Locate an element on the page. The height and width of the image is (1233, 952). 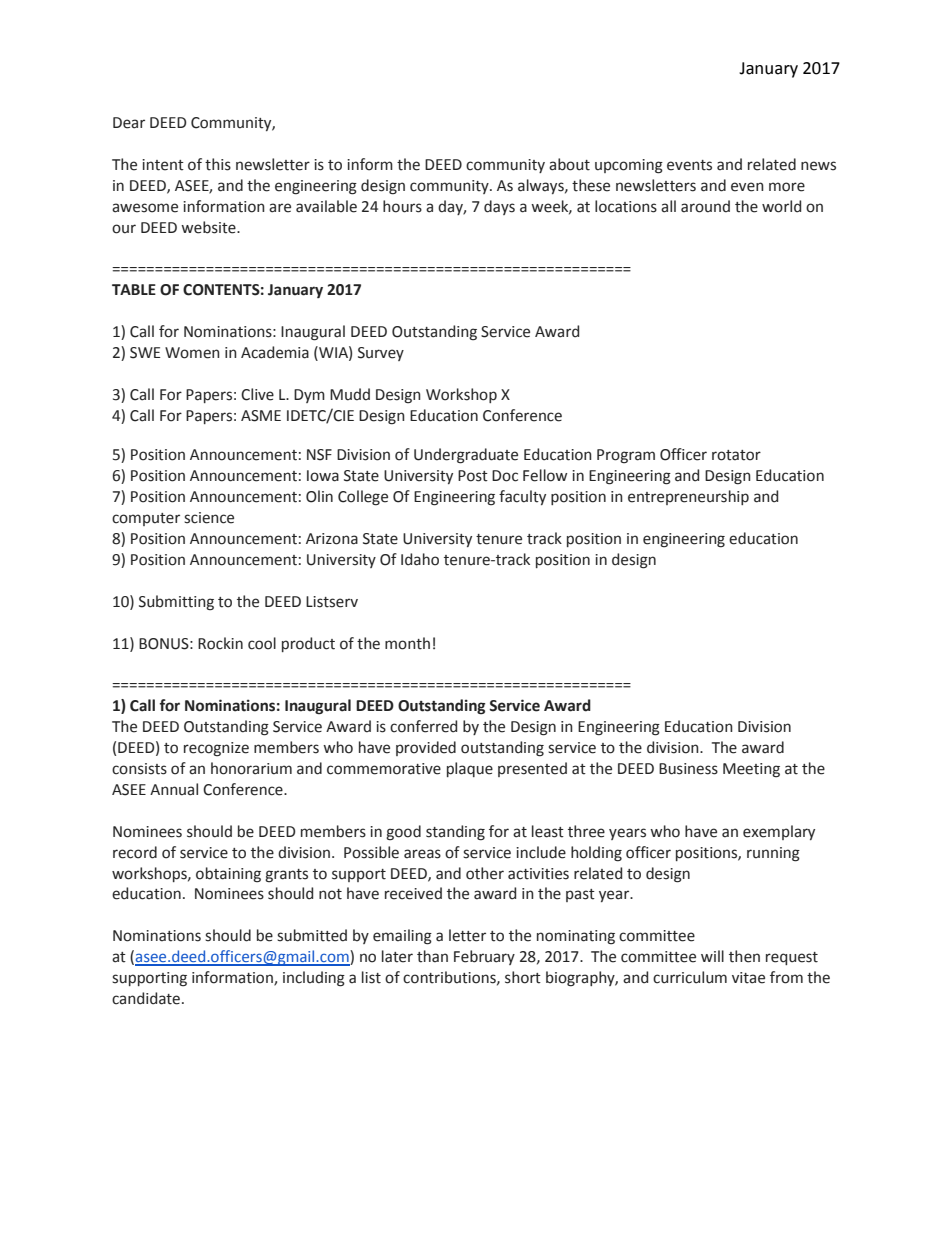
rotator is located at coordinates (736, 455).
